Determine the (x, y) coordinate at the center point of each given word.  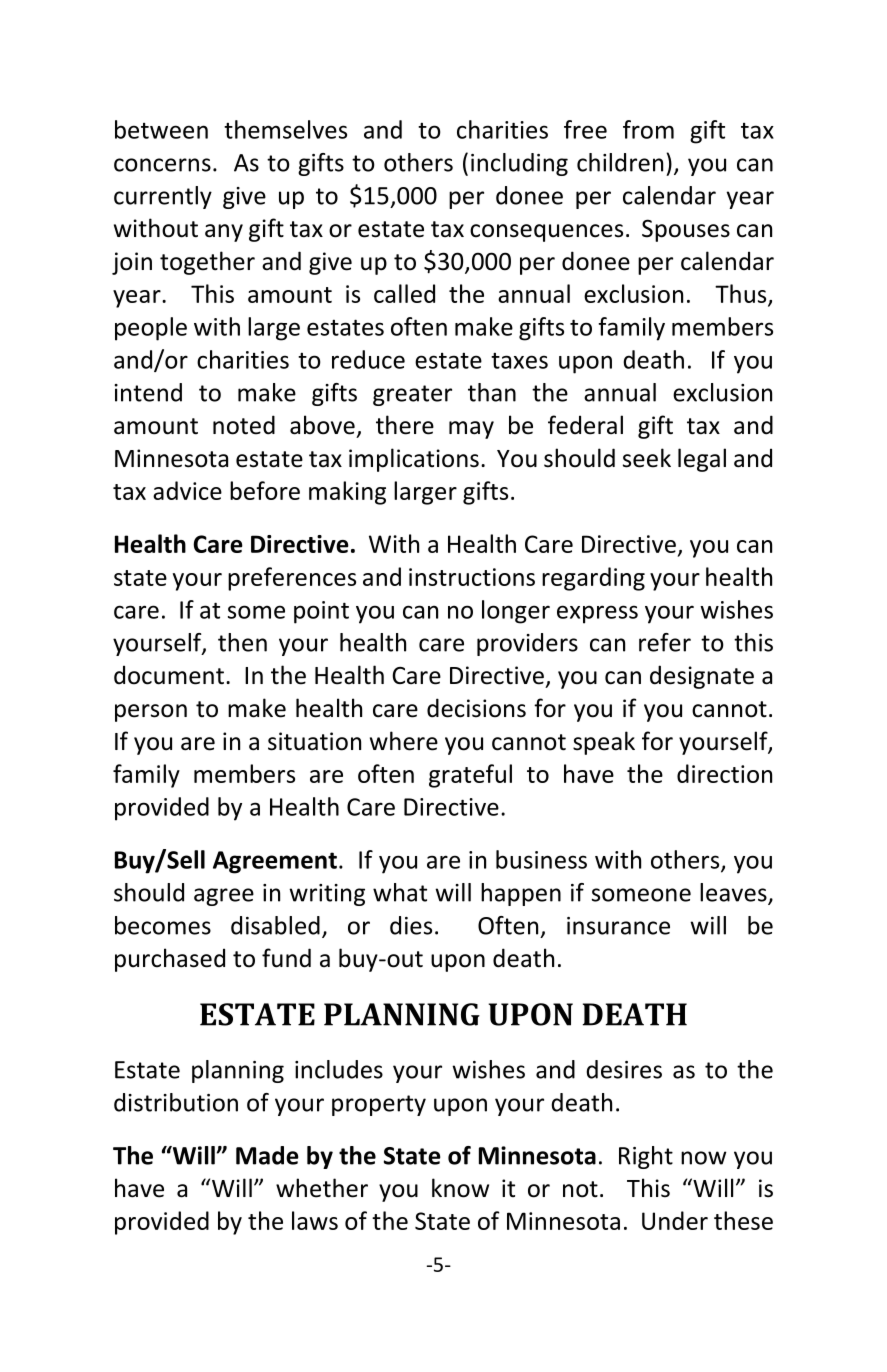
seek (647, 458)
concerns (162, 165)
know (460, 1188)
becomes (163, 925)
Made (267, 1155)
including (519, 164)
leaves (734, 893)
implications (414, 460)
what (400, 892)
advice (187, 490)
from (648, 129)
